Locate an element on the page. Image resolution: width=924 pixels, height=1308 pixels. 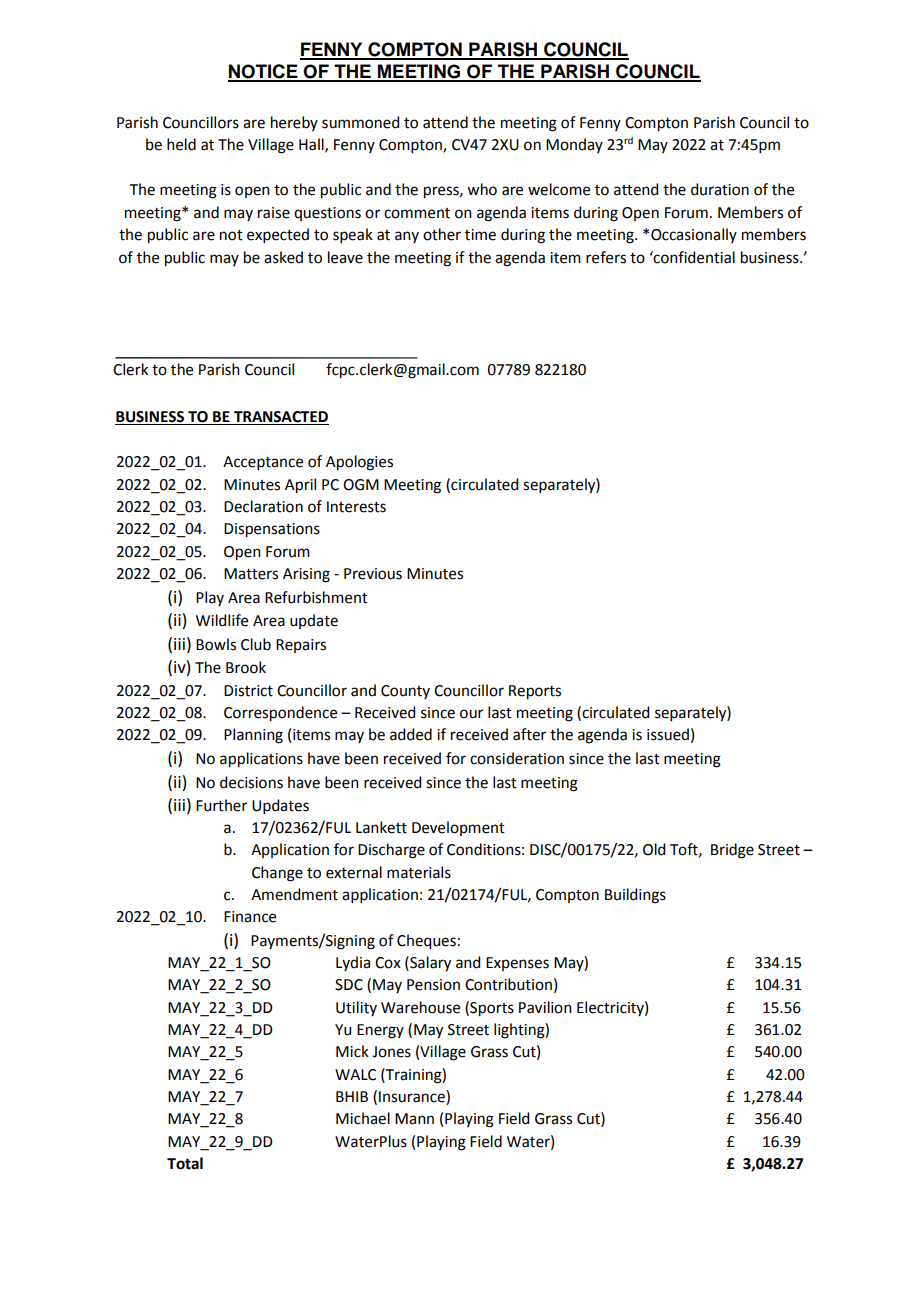
Total is located at coordinates (185, 1163).
